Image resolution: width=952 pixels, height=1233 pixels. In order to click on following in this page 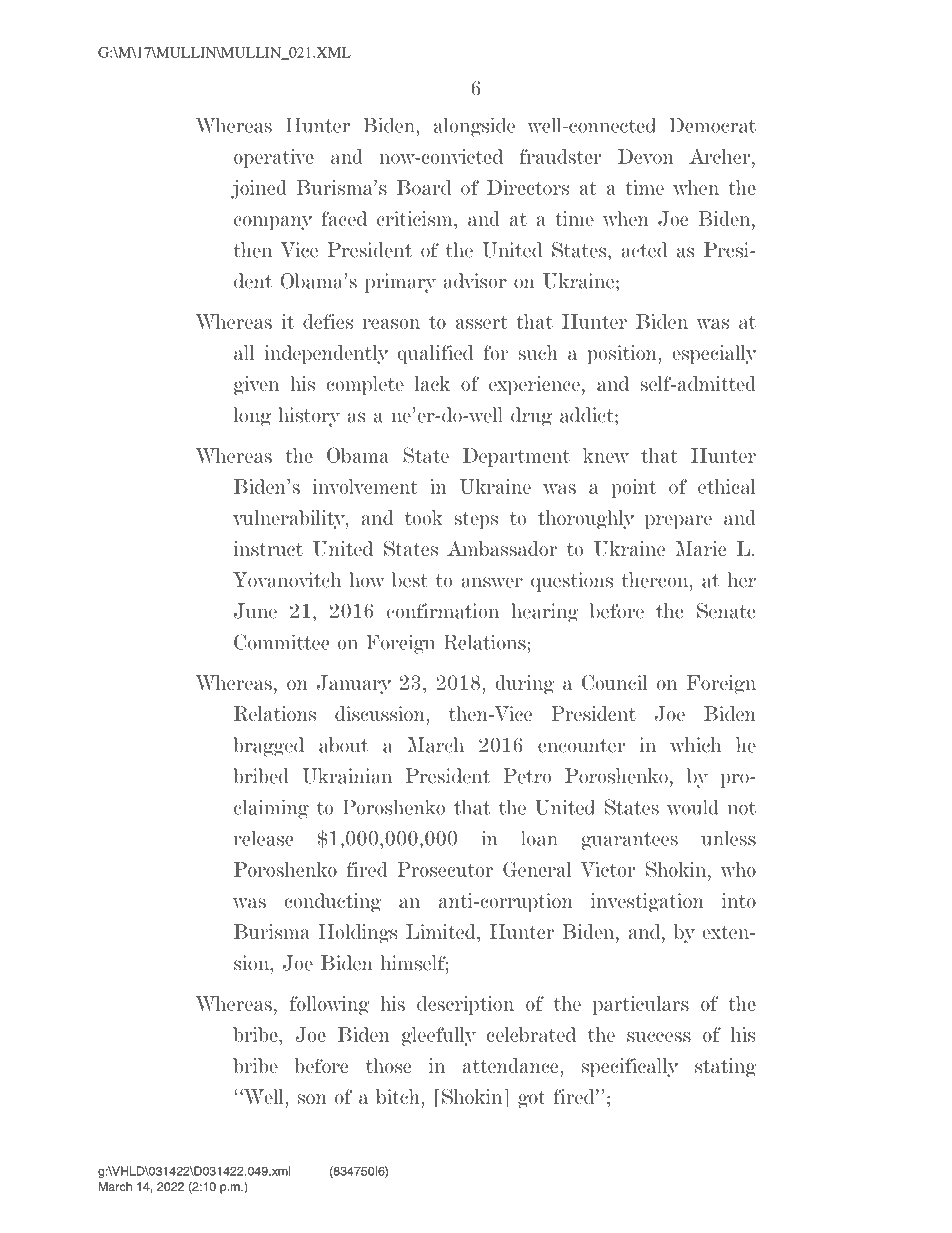, I will do `click(329, 1005)`.
